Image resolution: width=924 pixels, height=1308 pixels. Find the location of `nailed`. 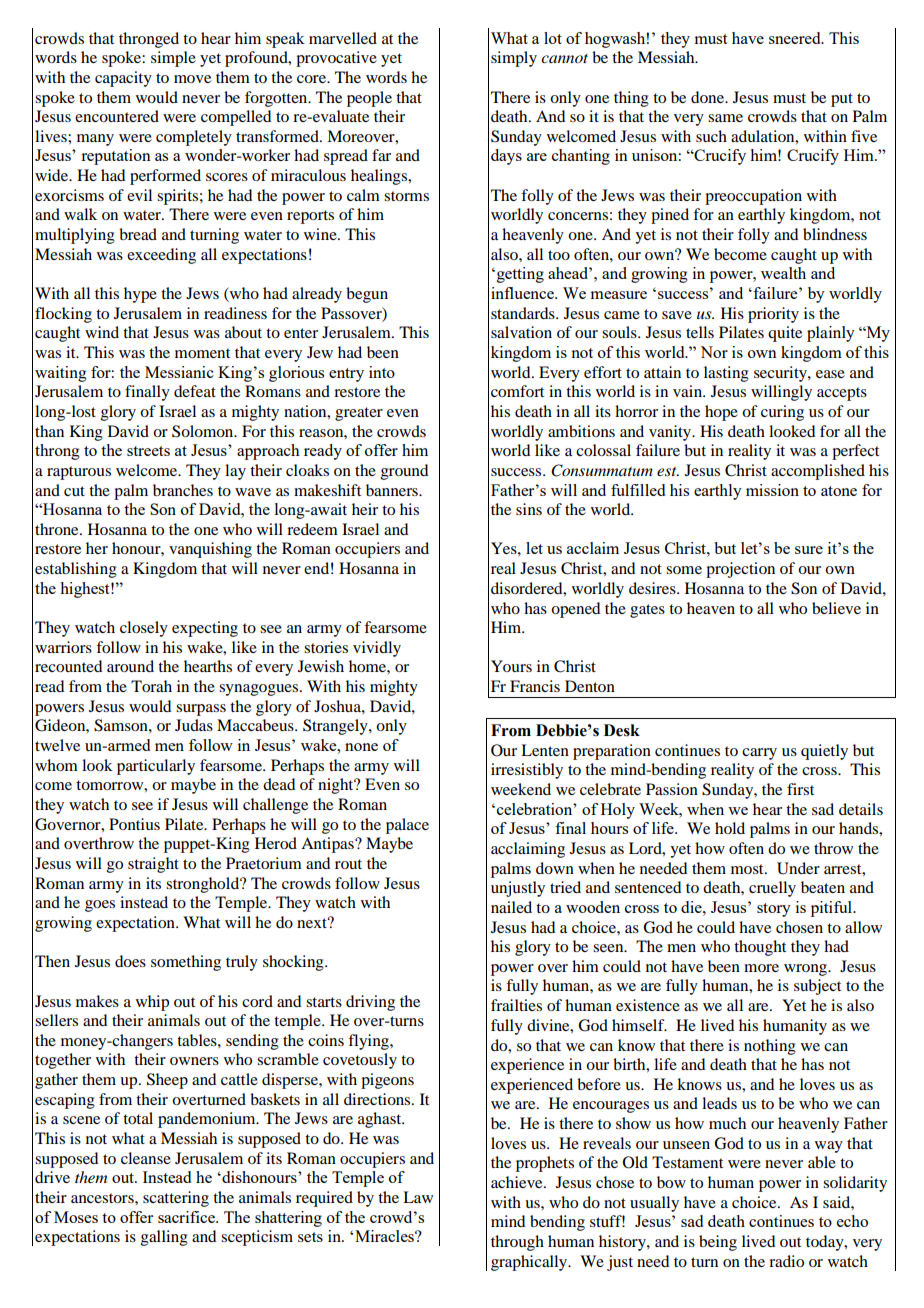

nailed is located at coordinates (511, 907).
